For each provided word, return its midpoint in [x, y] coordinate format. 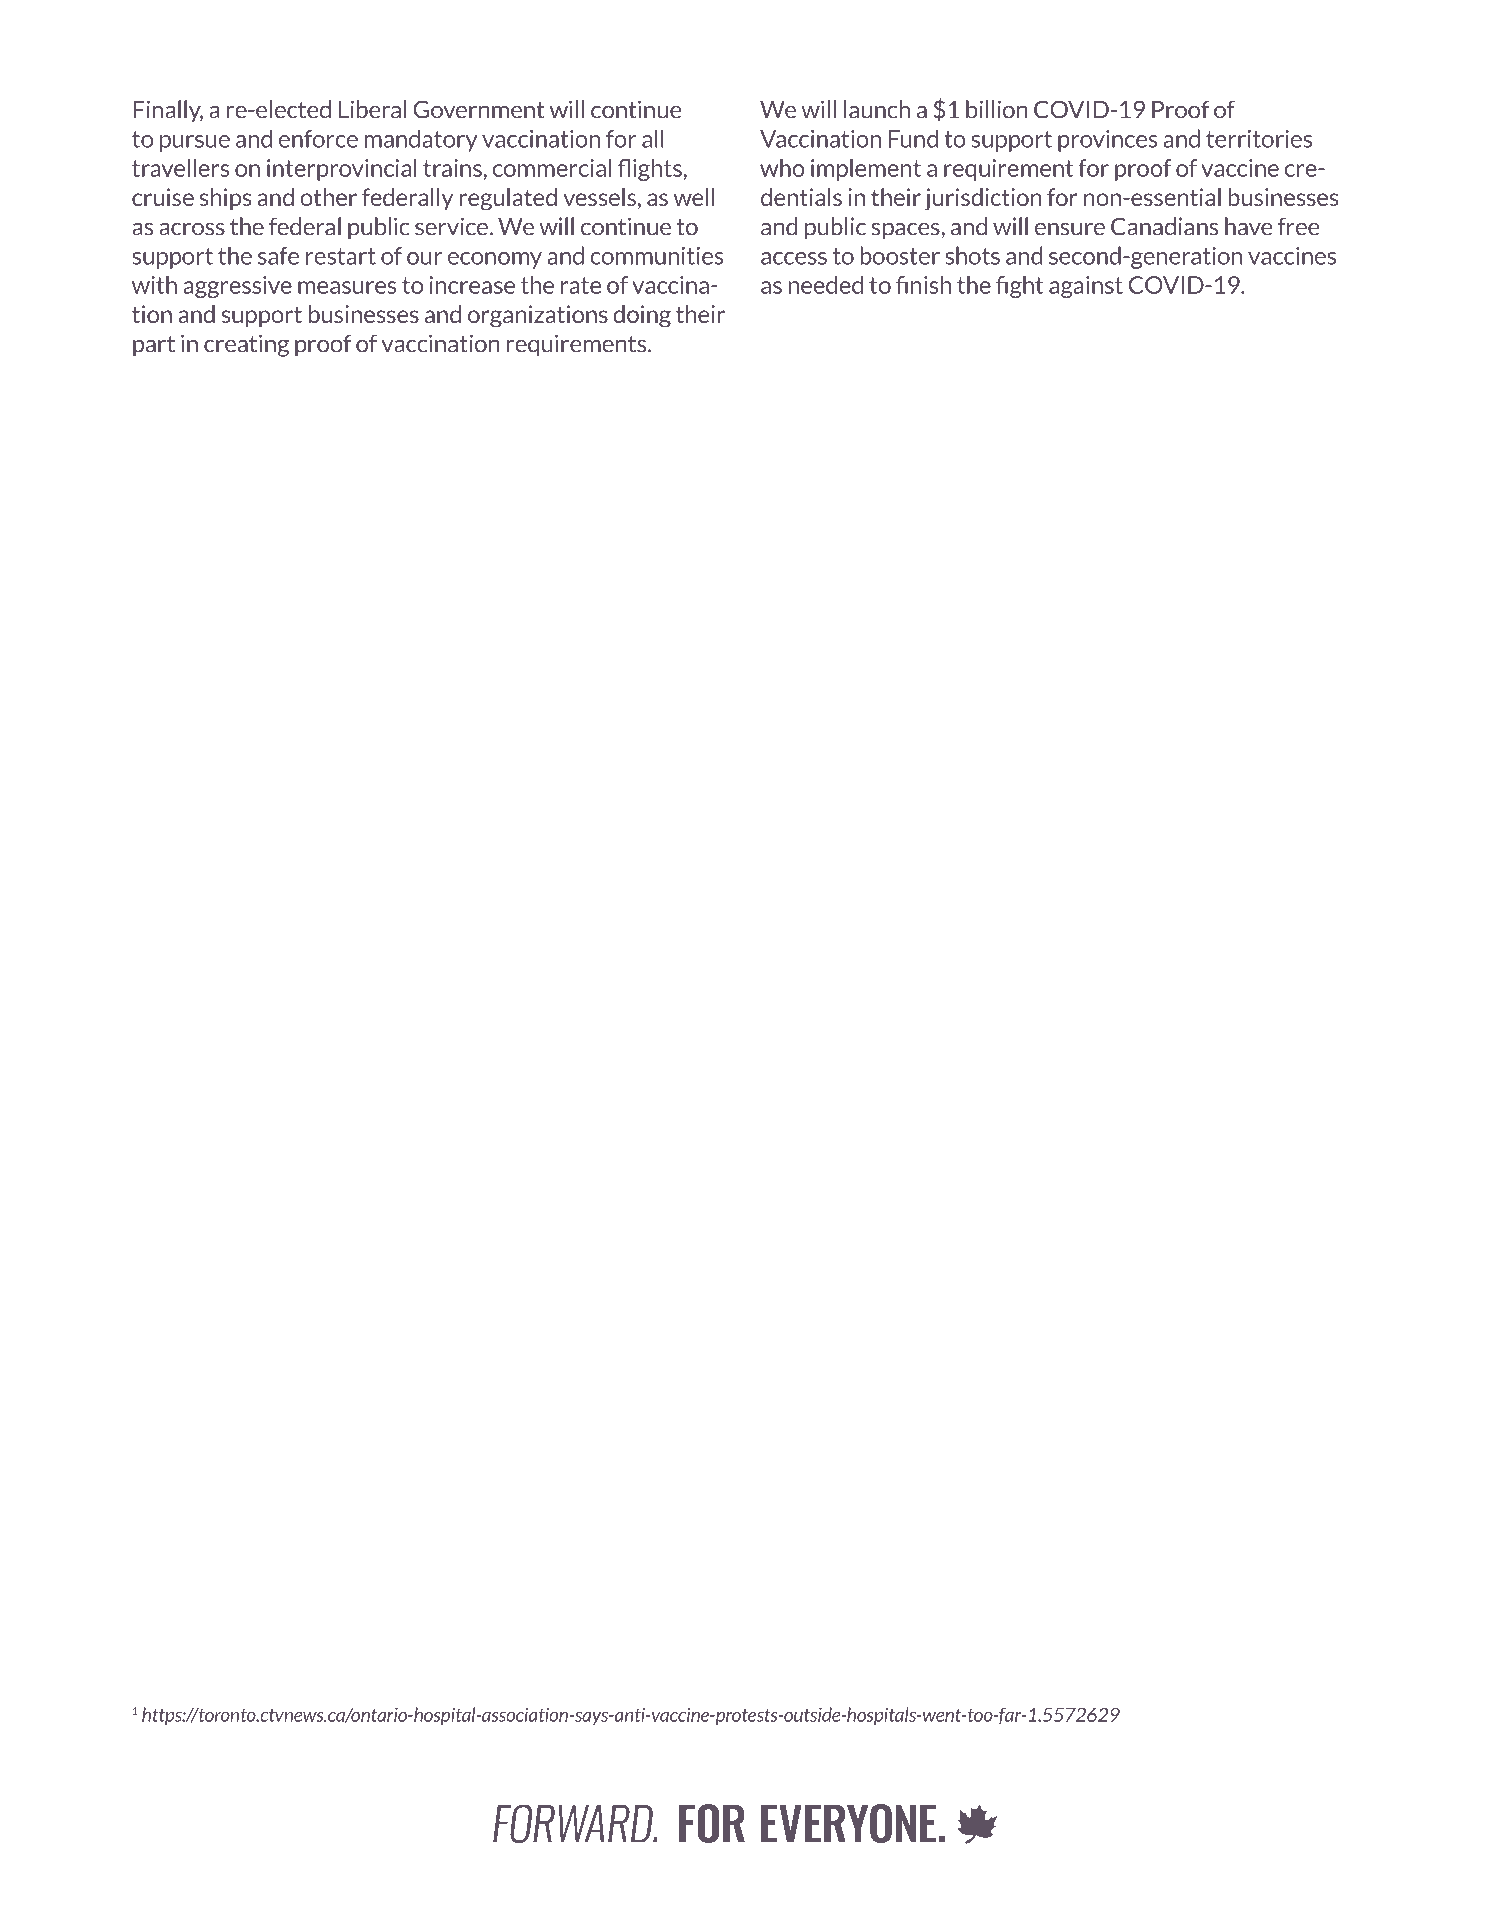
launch [877, 109]
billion [997, 109]
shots [972, 255]
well [693, 197]
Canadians [1164, 226]
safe [278, 256]
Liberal [373, 109]
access [794, 258]
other [328, 197]
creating [246, 345]
